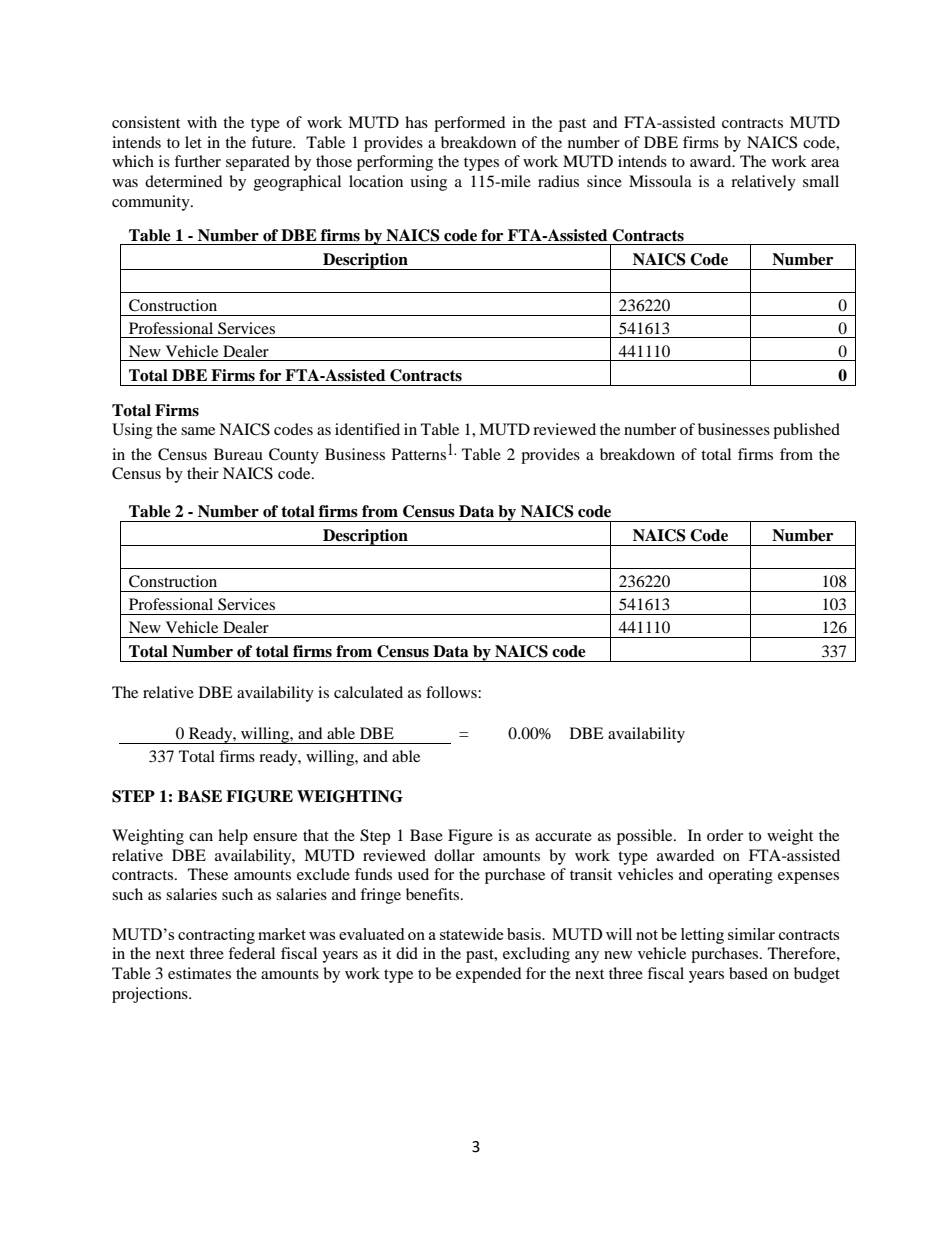 The height and width of the image is (1233, 952). I want to click on County, so click(294, 456).
